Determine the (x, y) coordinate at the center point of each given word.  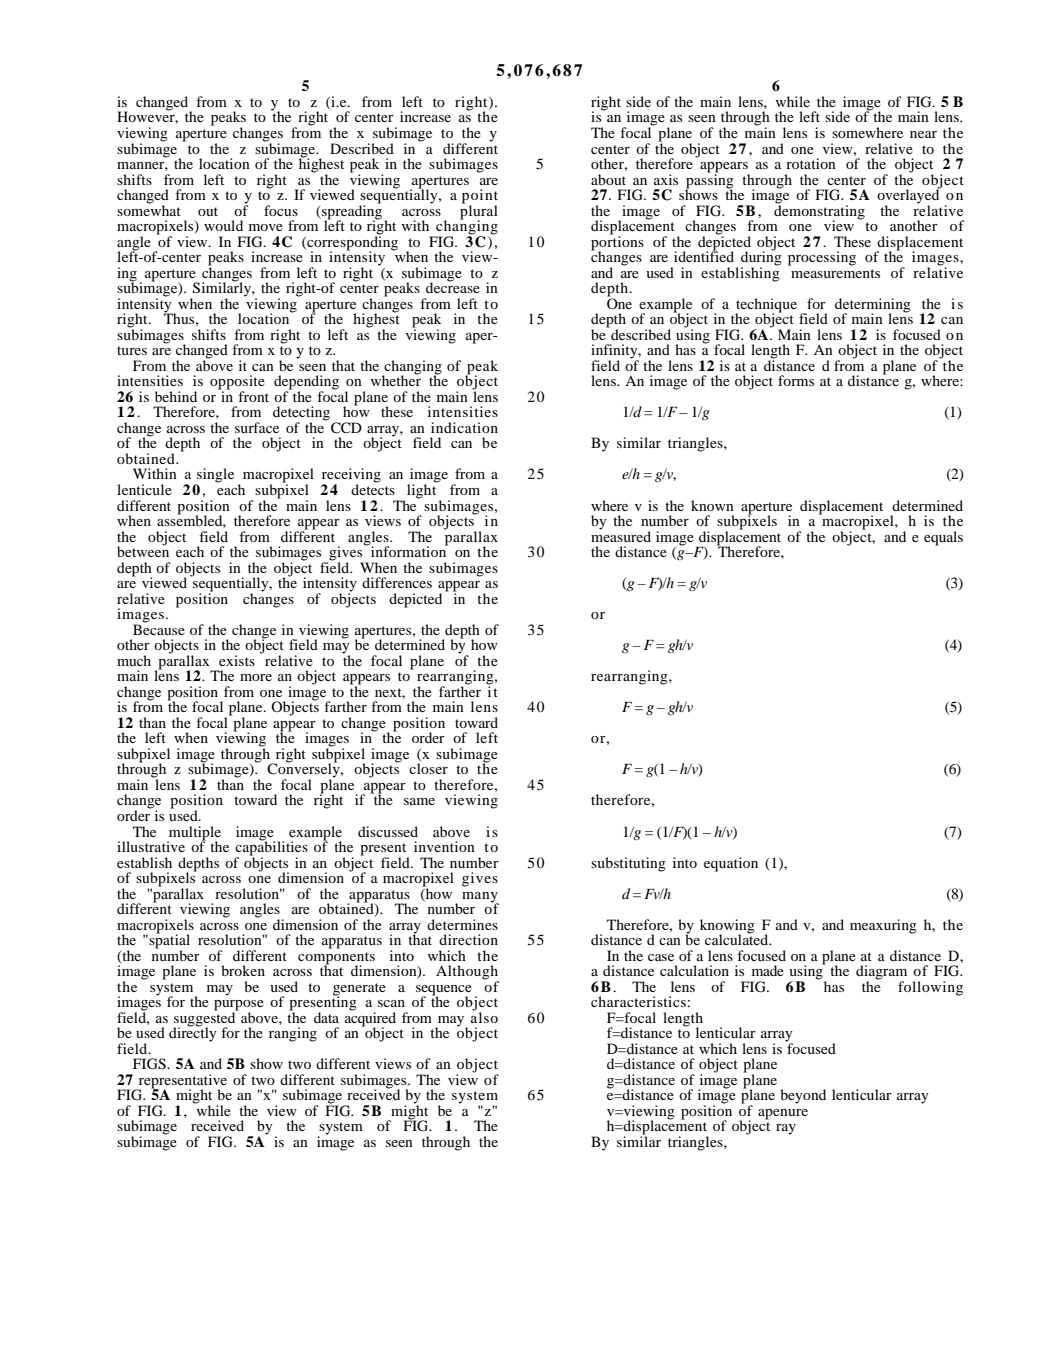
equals (943, 538)
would (223, 225)
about (608, 179)
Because (159, 628)
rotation (811, 163)
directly (193, 1033)
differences (397, 582)
